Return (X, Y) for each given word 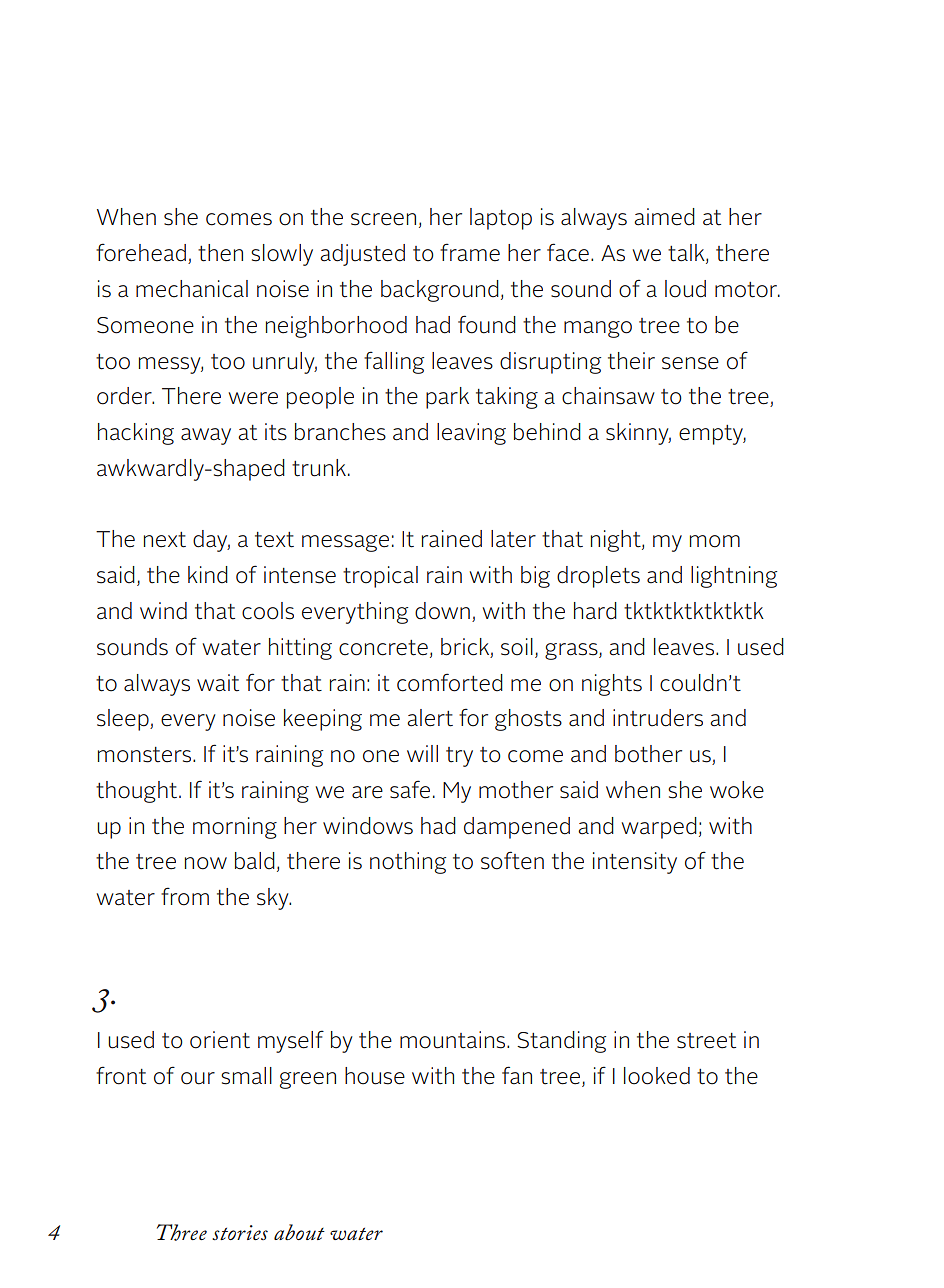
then (220, 253)
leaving (471, 434)
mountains (454, 1040)
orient (220, 1040)
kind (208, 575)
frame (470, 252)
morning (235, 828)
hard (595, 611)
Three (182, 1232)
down (442, 611)
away (206, 436)
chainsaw (608, 396)
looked (657, 1076)
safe (410, 789)
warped (659, 828)
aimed (664, 217)
